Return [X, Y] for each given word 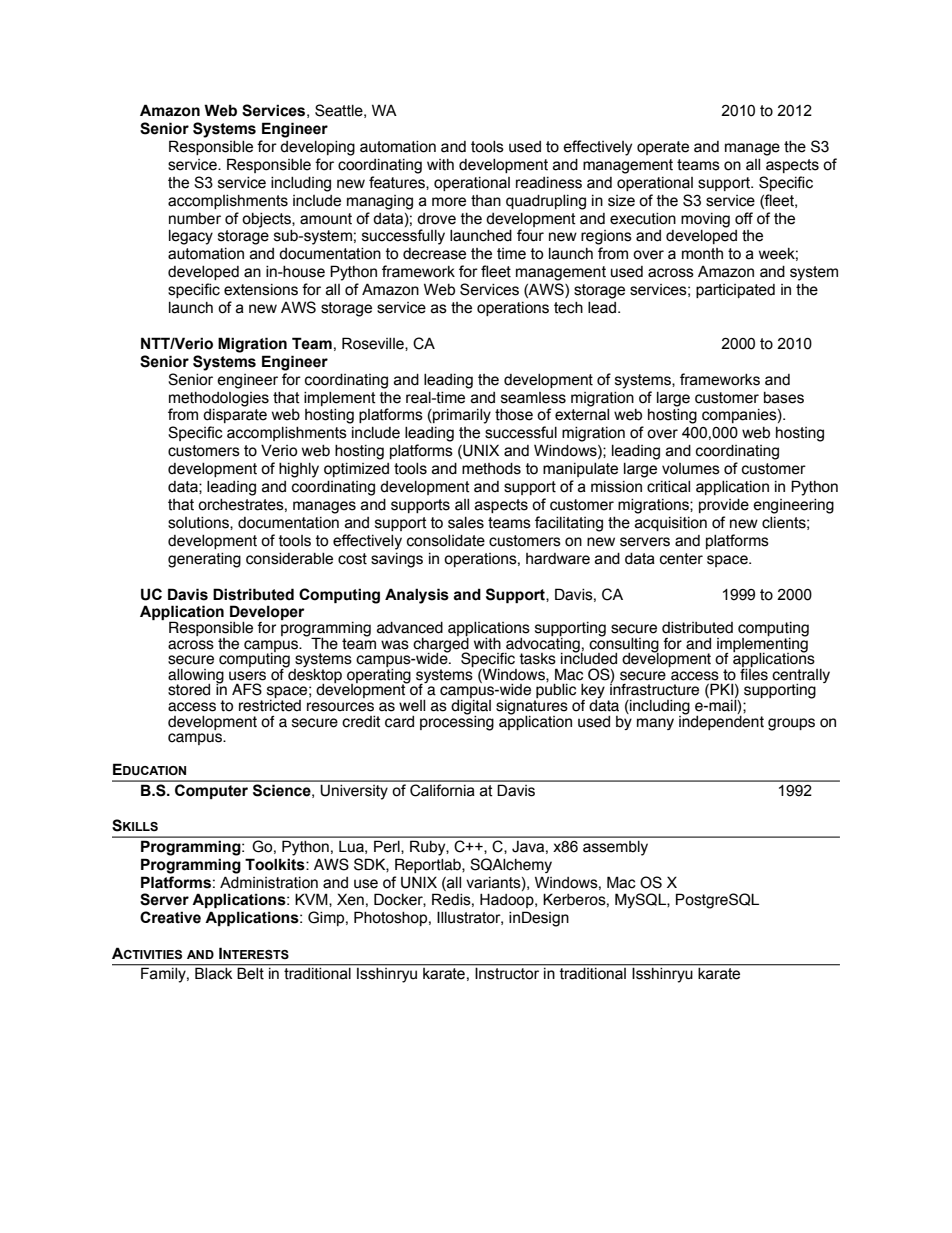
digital [471, 707]
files [754, 673]
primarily [461, 416]
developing [317, 148]
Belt [251, 973]
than [486, 201]
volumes [691, 469]
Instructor [507, 973]
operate [663, 148]
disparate [235, 416]
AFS [247, 689]
